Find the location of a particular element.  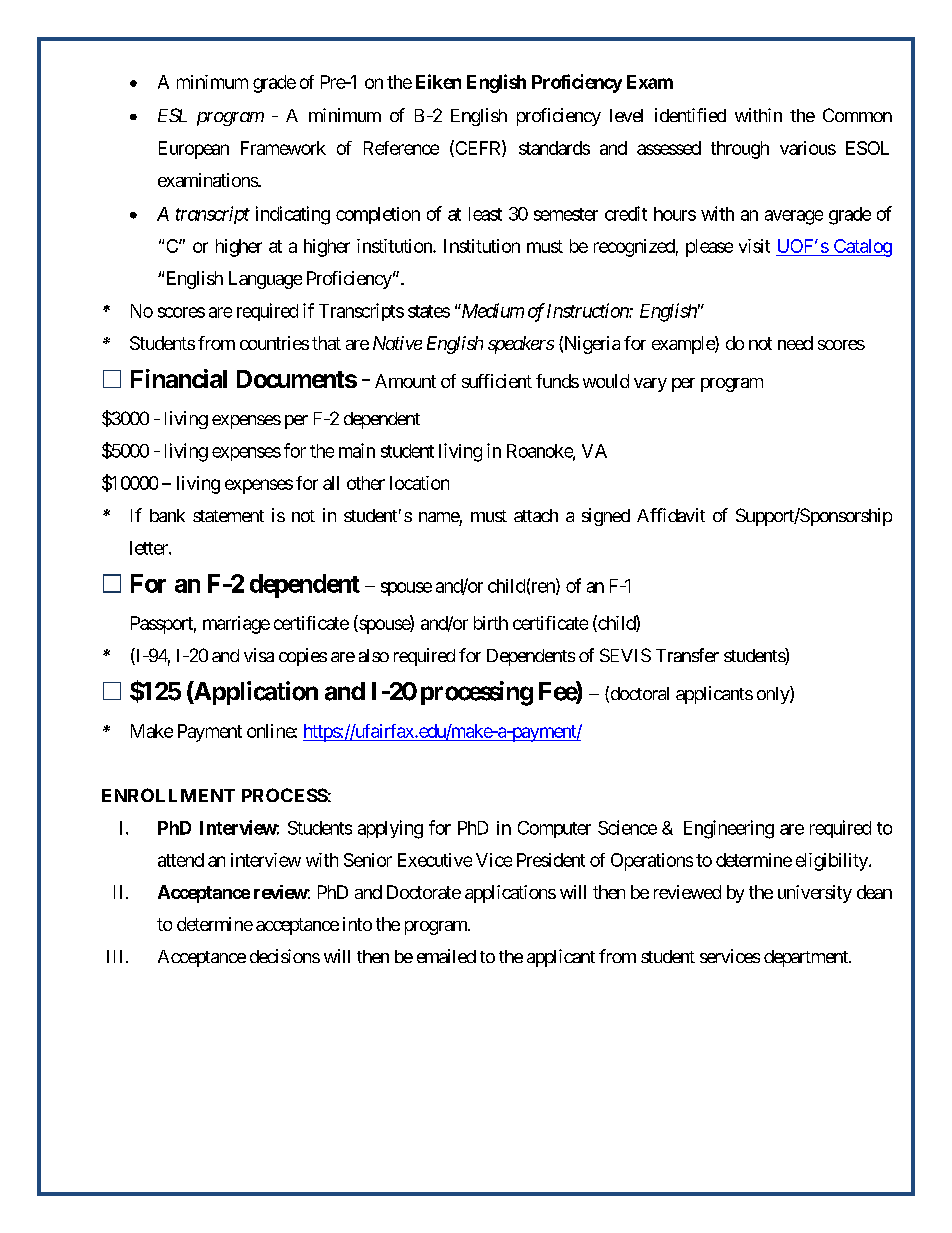

Reference is located at coordinates (401, 148).
